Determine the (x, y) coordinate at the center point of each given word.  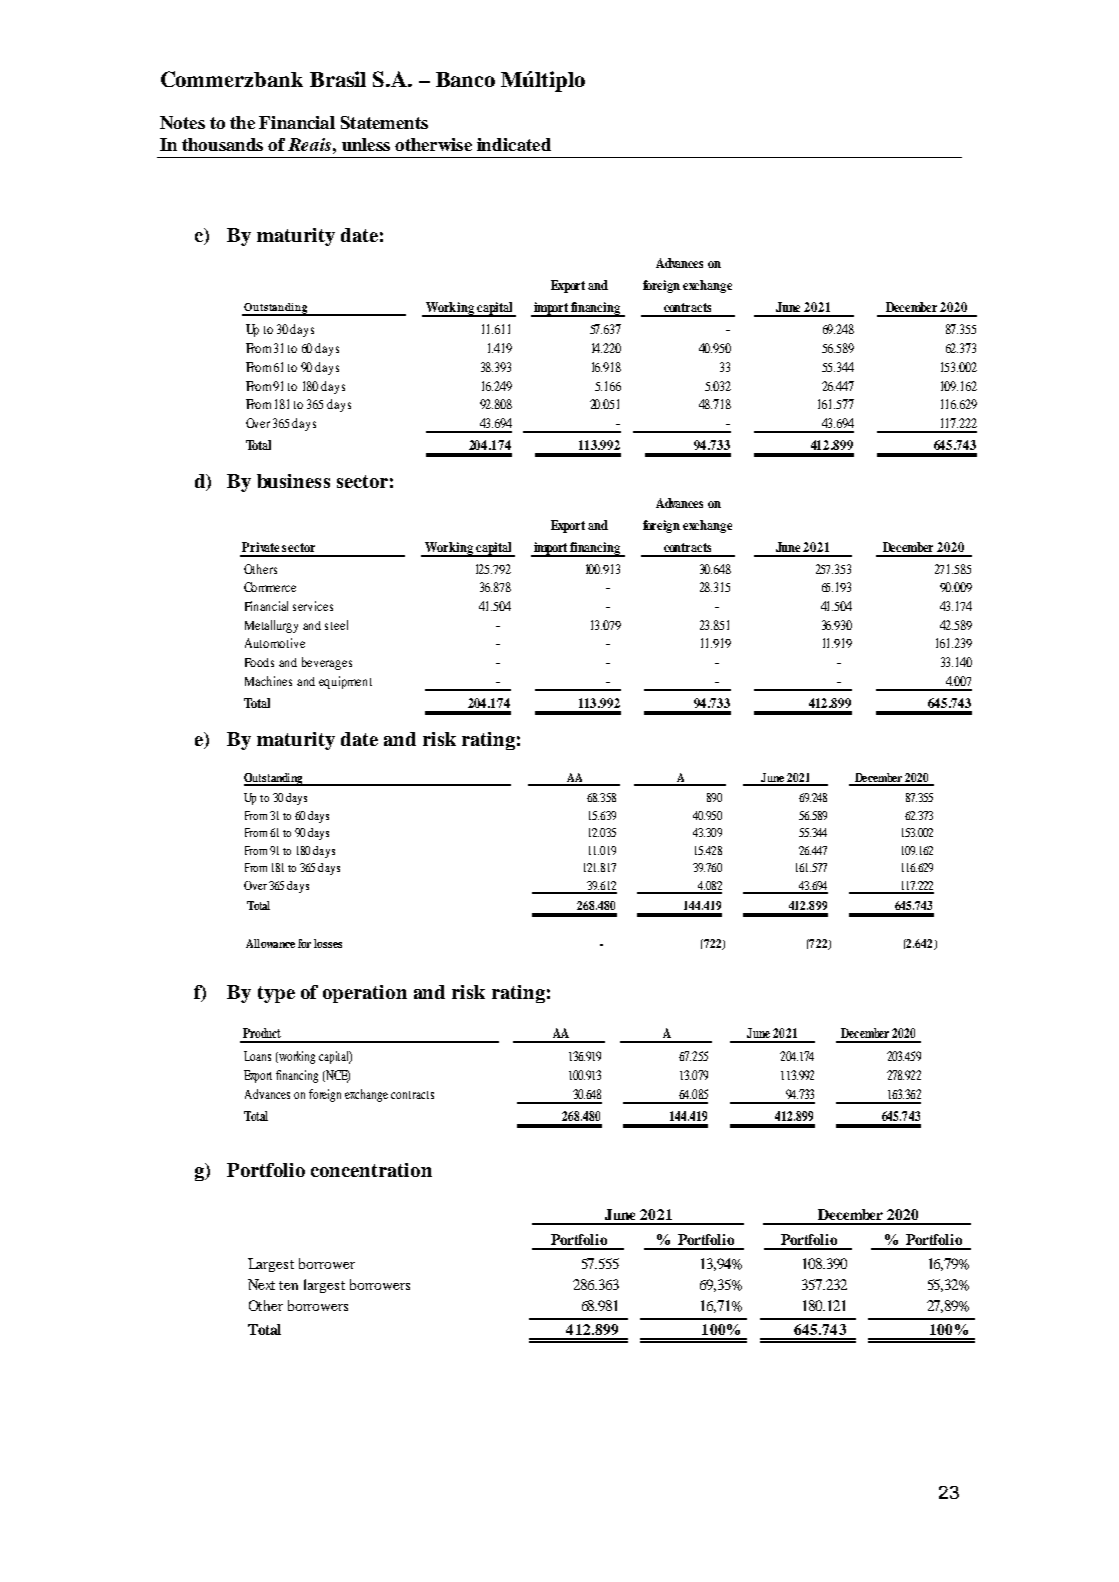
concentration (371, 1170)
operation (365, 994)
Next (261, 1284)
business (293, 481)
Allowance (270, 943)
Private (260, 547)
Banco (465, 79)
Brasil (338, 79)
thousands (222, 144)
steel (336, 625)
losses (328, 943)
